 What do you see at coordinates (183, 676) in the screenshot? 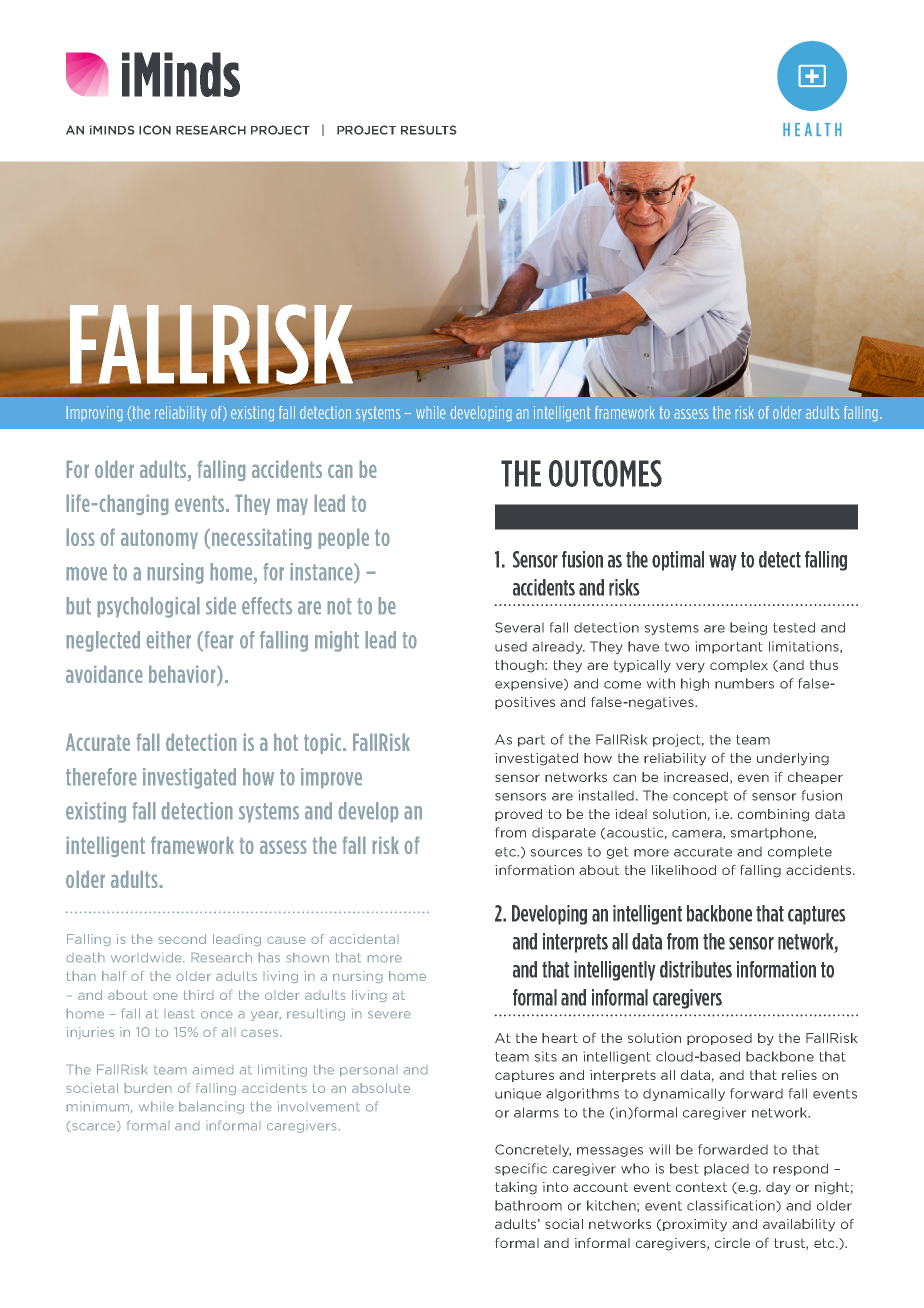
I see `behavior` at bounding box center [183, 676].
